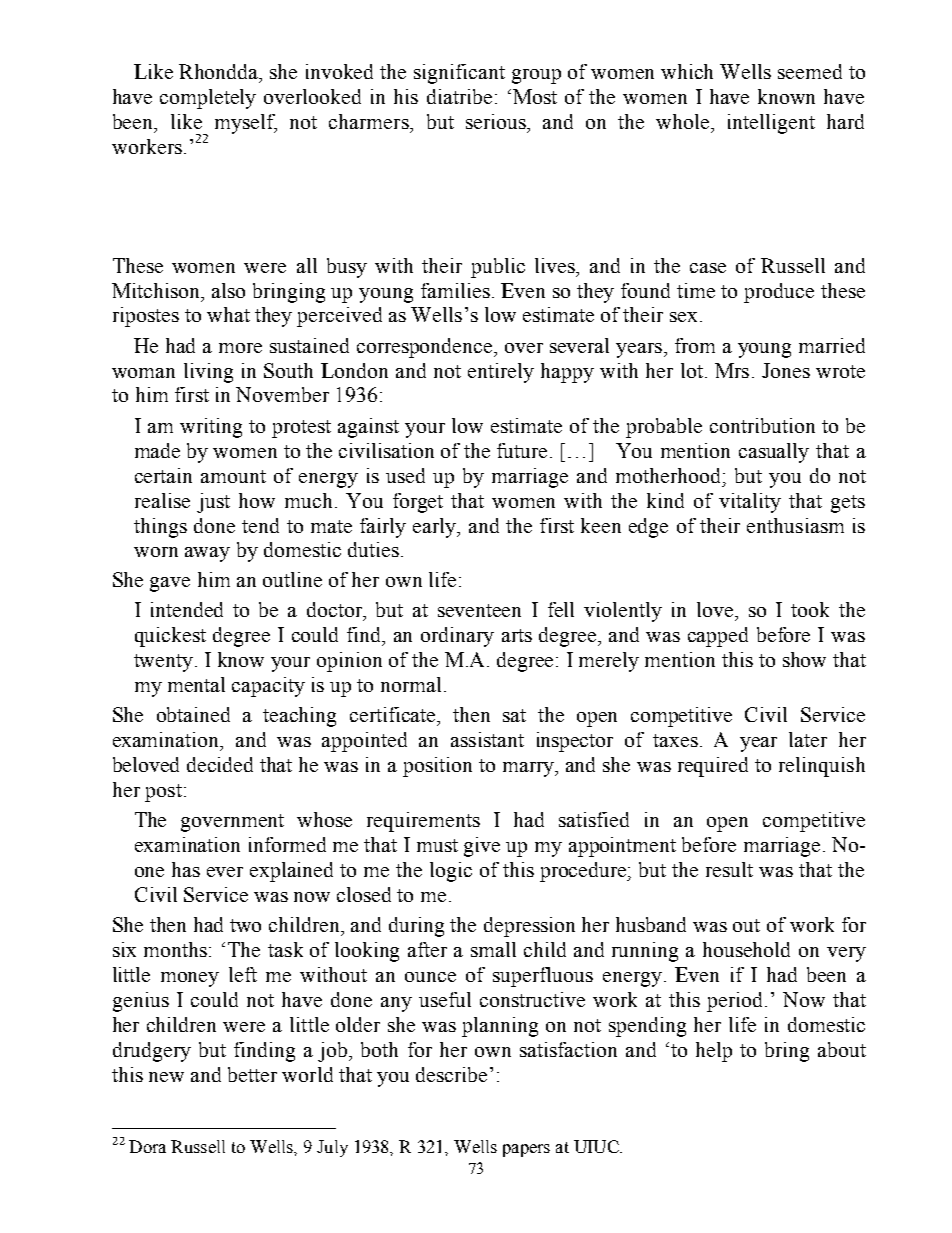  What do you see at coordinates (166, 1077) in the screenshot?
I see `new` at bounding box center [166, 1077].
